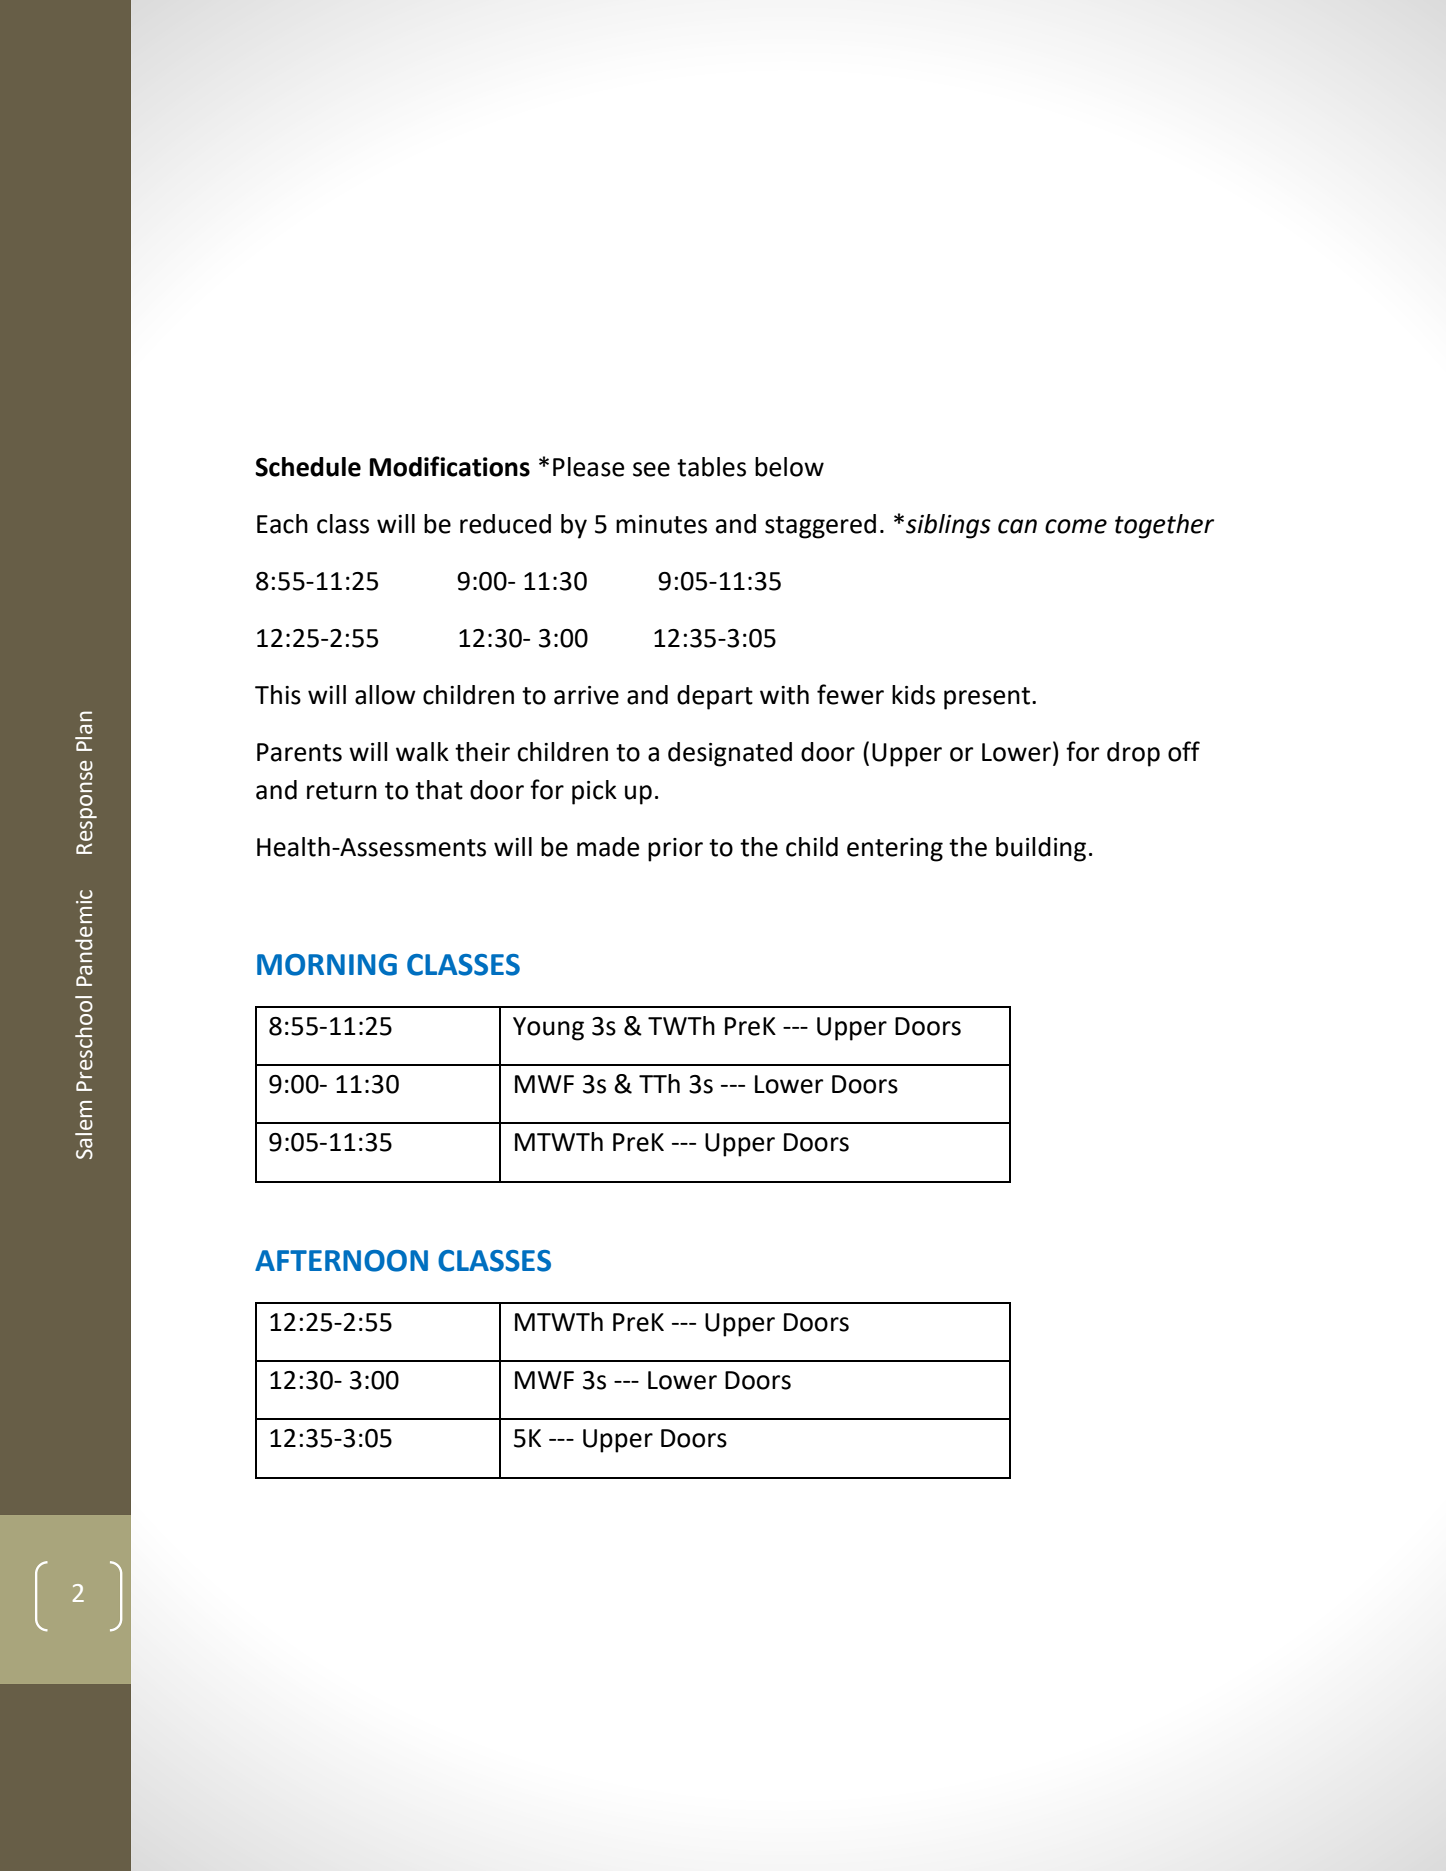 This screenshot has width=1446, height=1871. Describe the element at coordinates (675, 850) in the screenshot. I see `prior` at that location.
